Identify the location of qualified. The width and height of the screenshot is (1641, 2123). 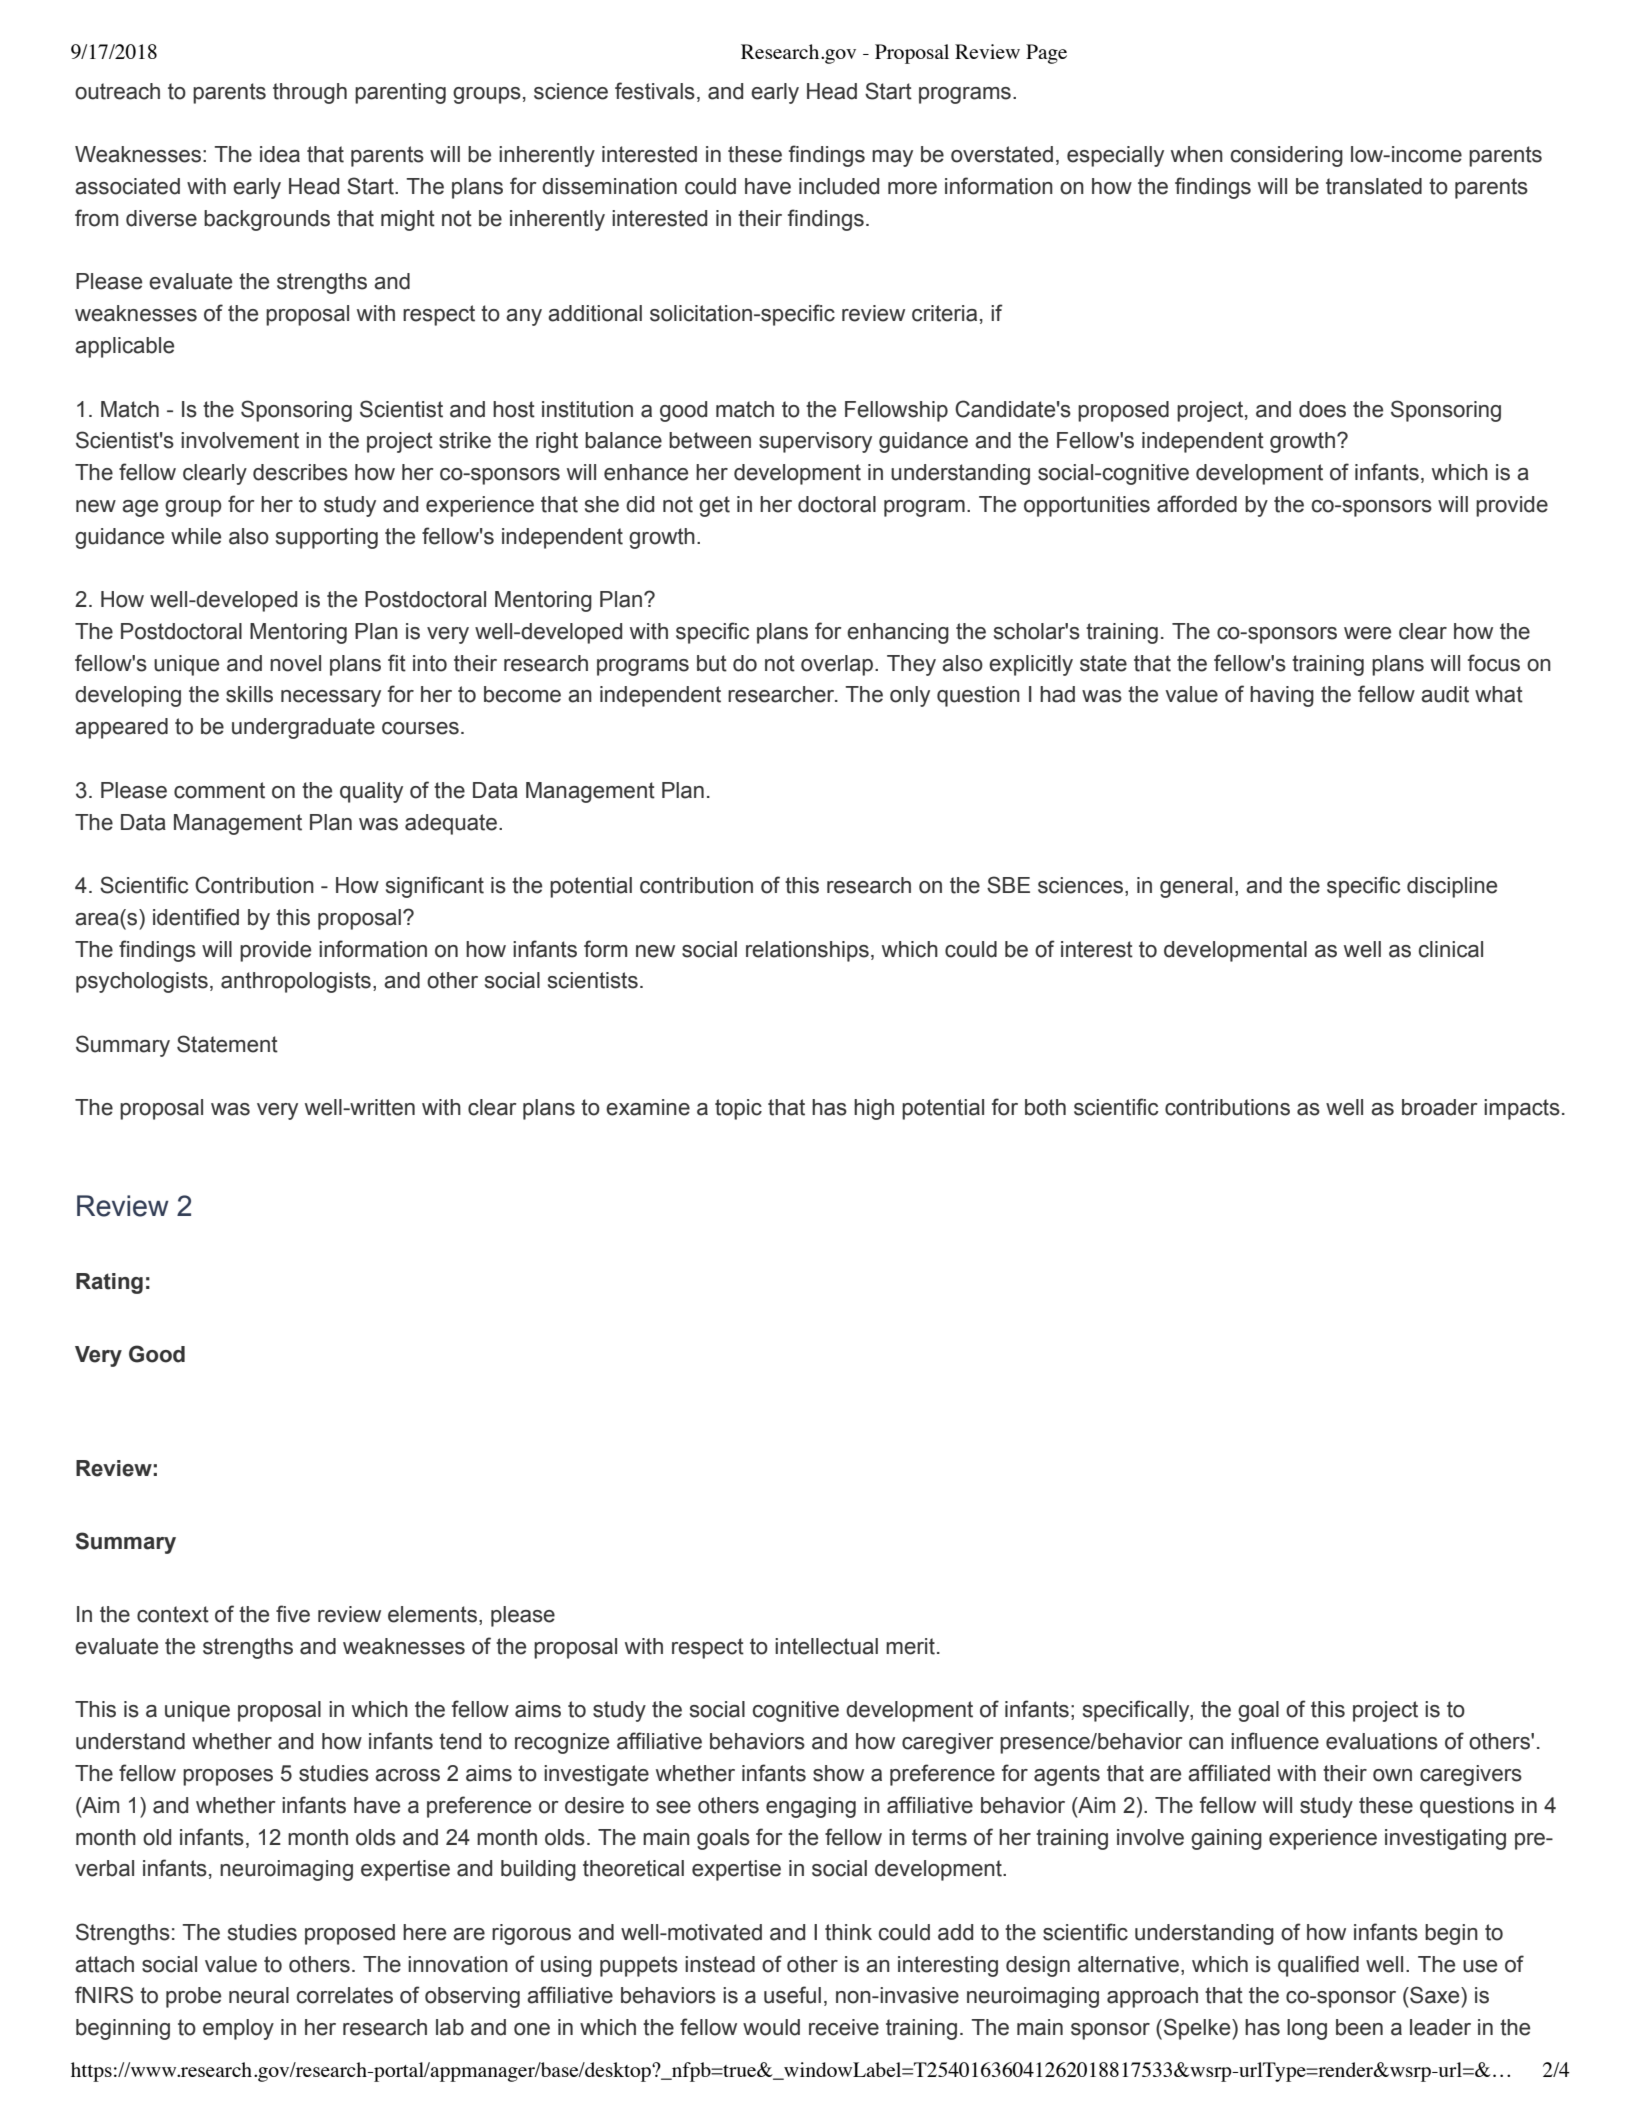
(1318, 1966).
